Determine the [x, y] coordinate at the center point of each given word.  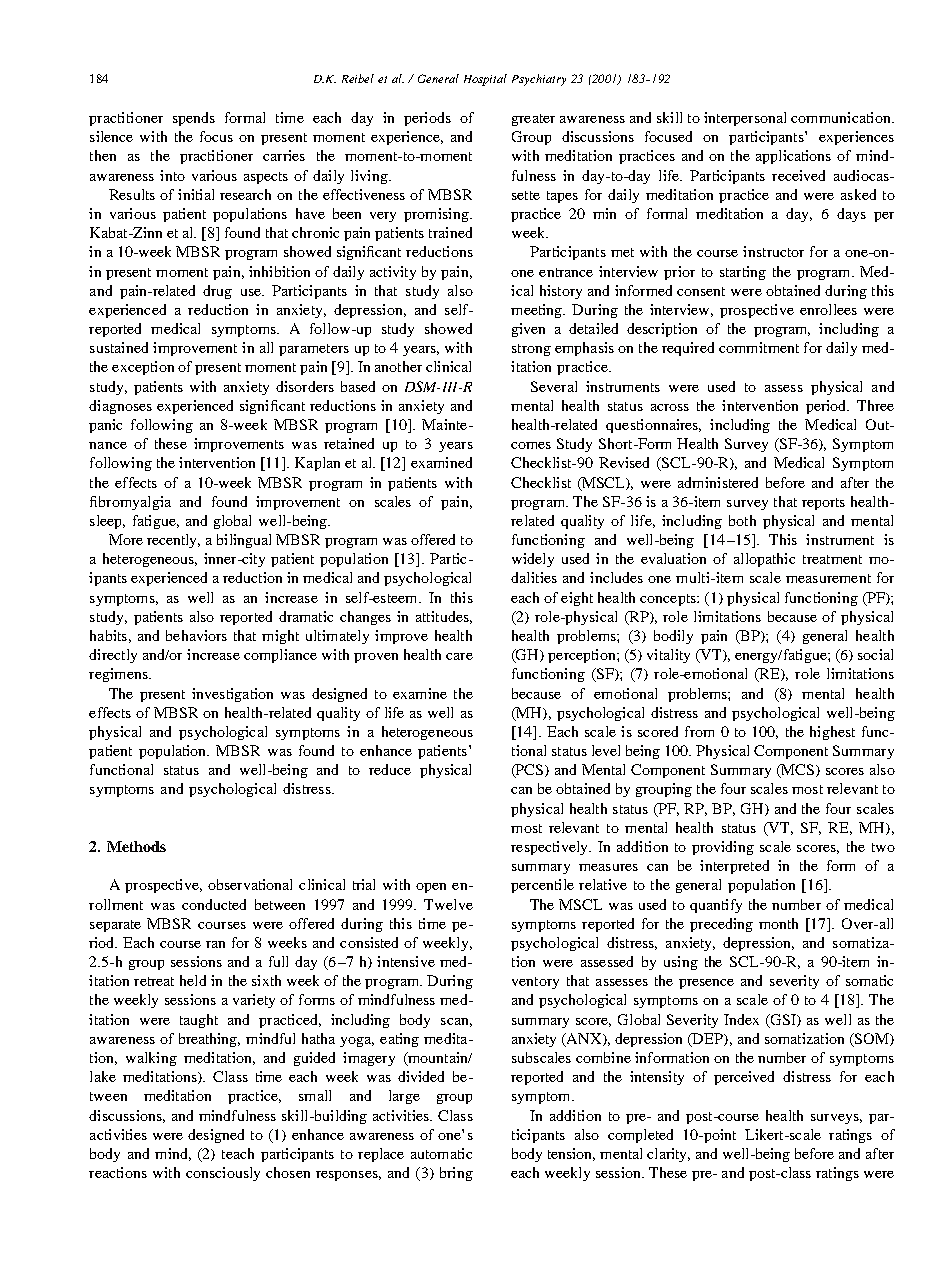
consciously [223, 1174]
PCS [530, 771]
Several [554, 386]
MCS [798, 771]
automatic [441, 1153]
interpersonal [745, 119]
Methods [136, 846]
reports [823, 504]
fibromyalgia [130, 503]
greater [533, 120]
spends [194, 119]
